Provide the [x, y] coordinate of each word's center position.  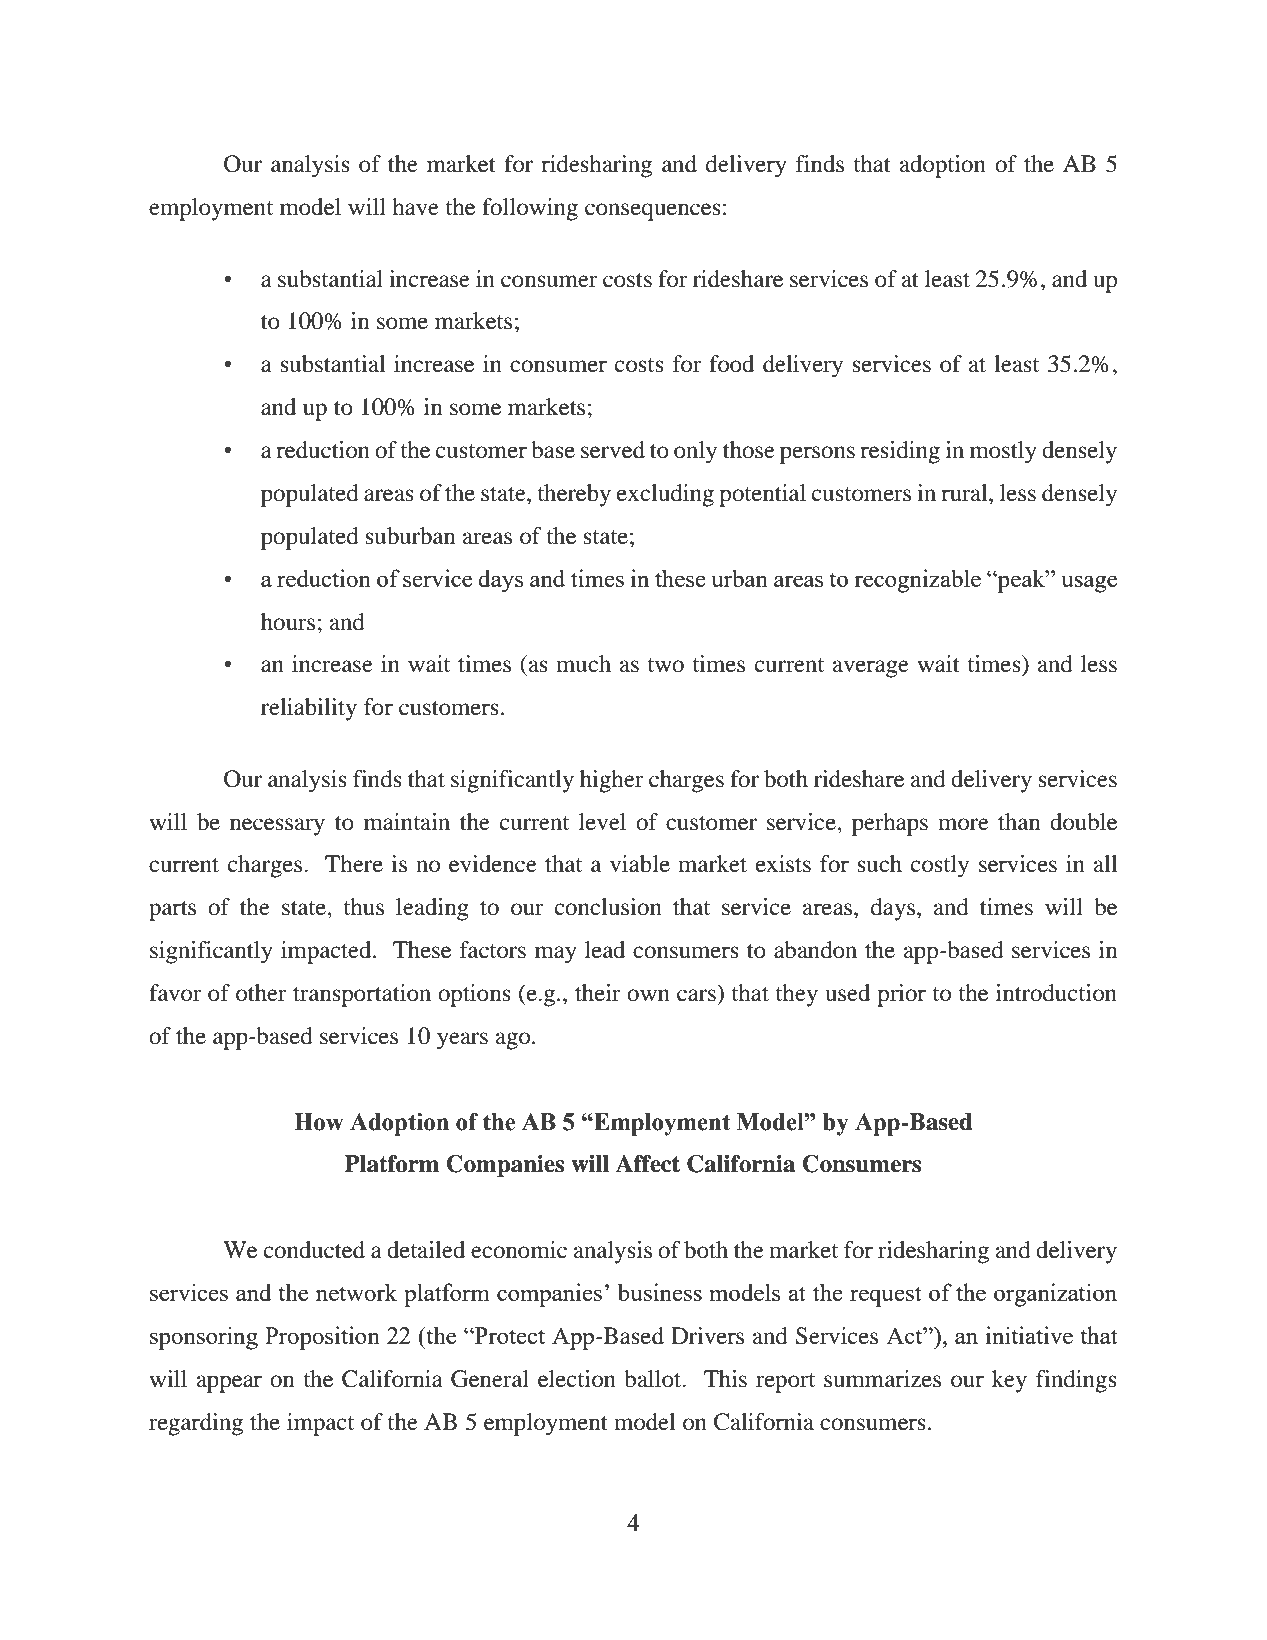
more [963, 824]
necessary [277, 827]
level [602, 822]
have [415, 207]
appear [229, 1384]
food [731, 364]
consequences [653, 212]
